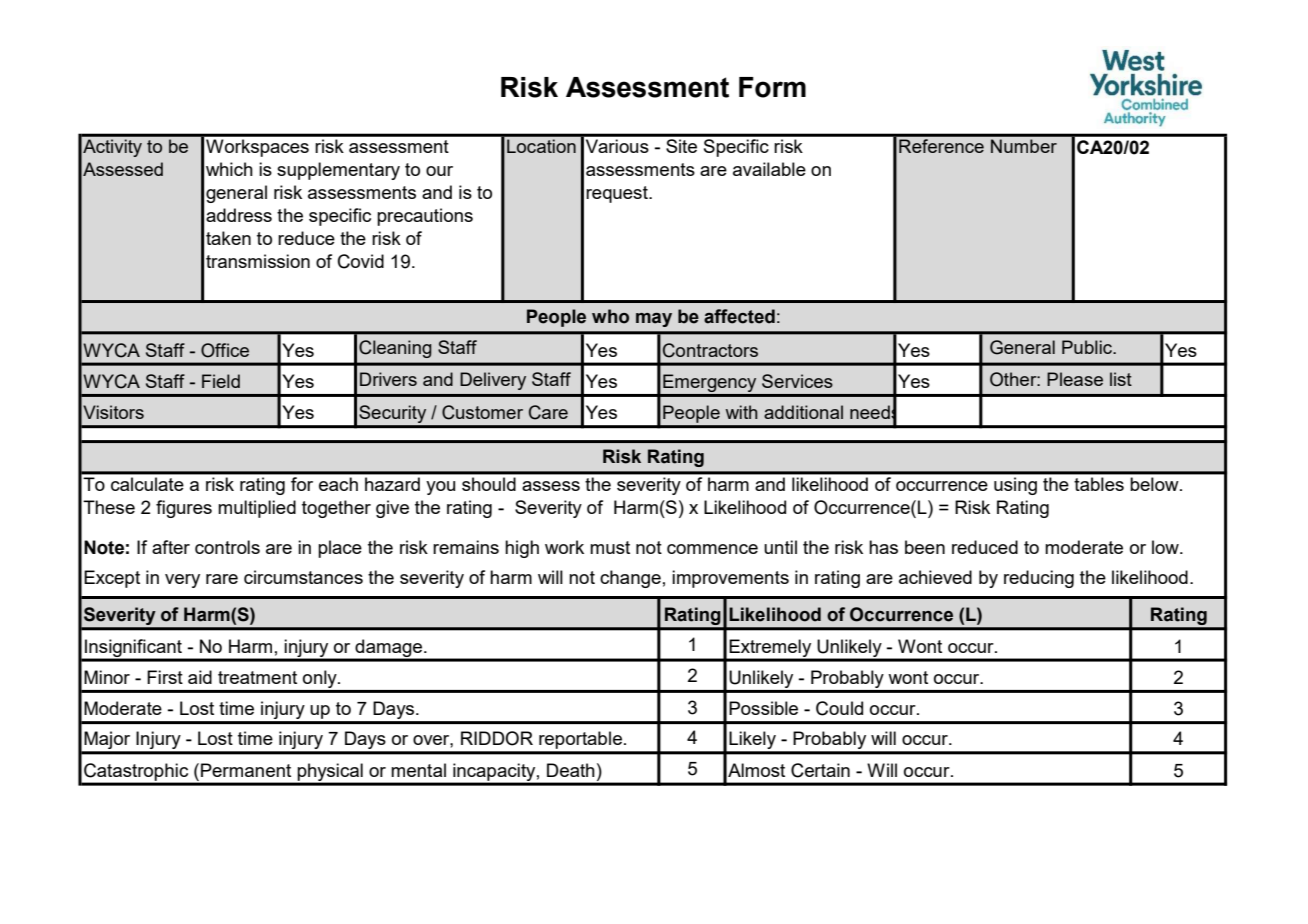 This screenshot has height=924, width=1308. What do you see at coordinates (610, 316) in the screenshot?
I see `who` at bounding box center [610, 316].
